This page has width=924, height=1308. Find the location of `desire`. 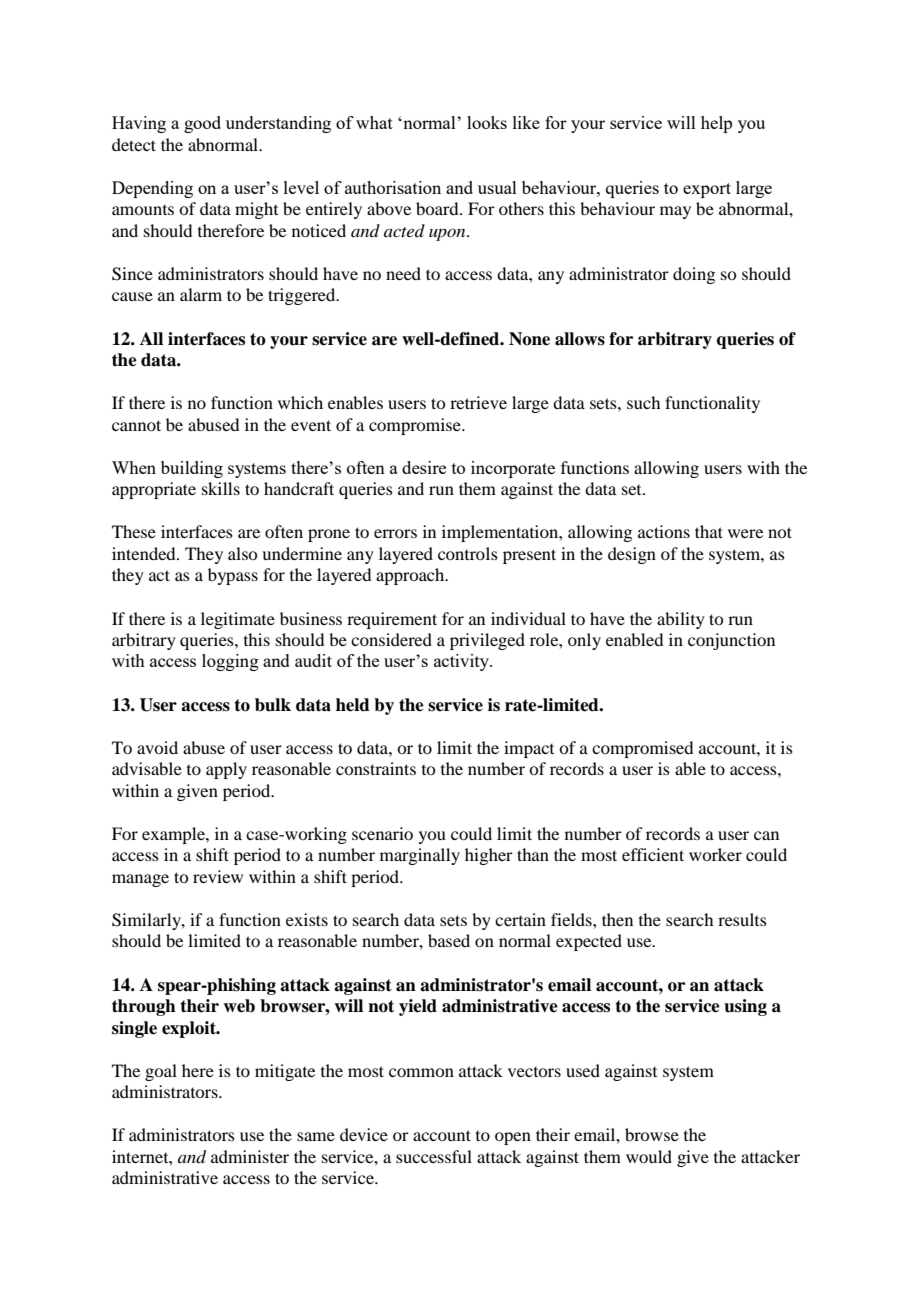

desire is located at coordinates (424, 467).
